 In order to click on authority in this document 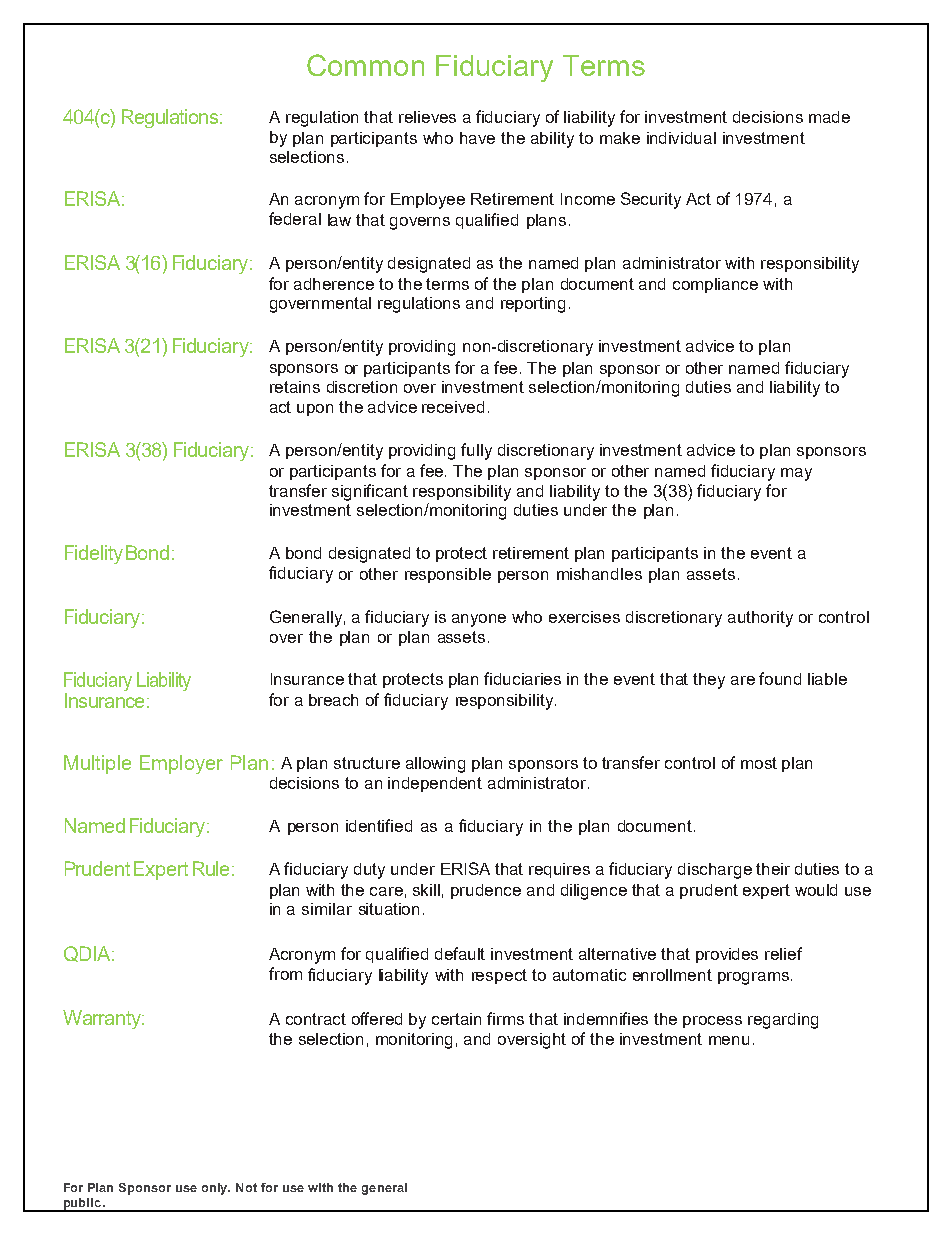, I will do `click(760, 619)`.
